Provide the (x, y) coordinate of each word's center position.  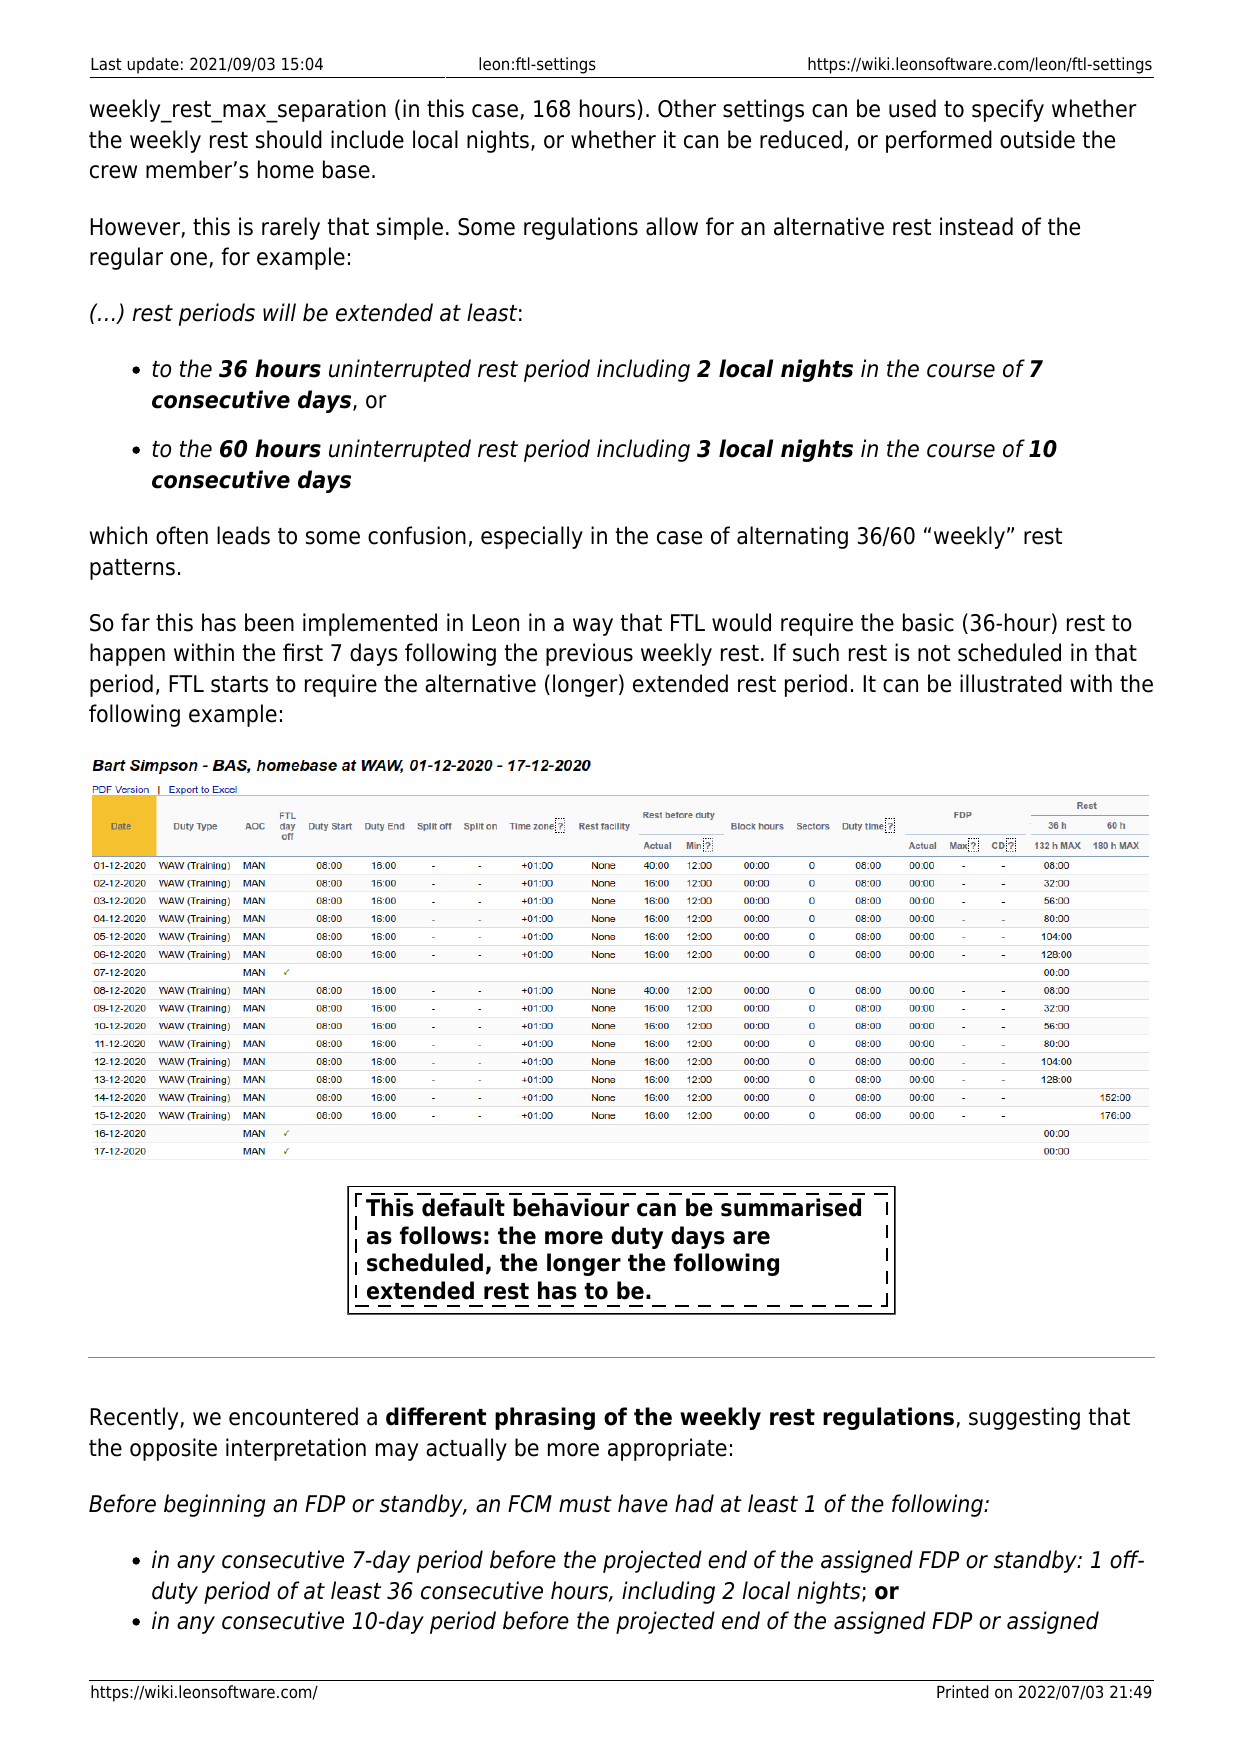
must (585, 1504)
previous (589, 654)
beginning (214, 1505)
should (289, 139)
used (912, 108)
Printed (962, 1692)
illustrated (1011, 683)
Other (687, 108)
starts (239, 684)
